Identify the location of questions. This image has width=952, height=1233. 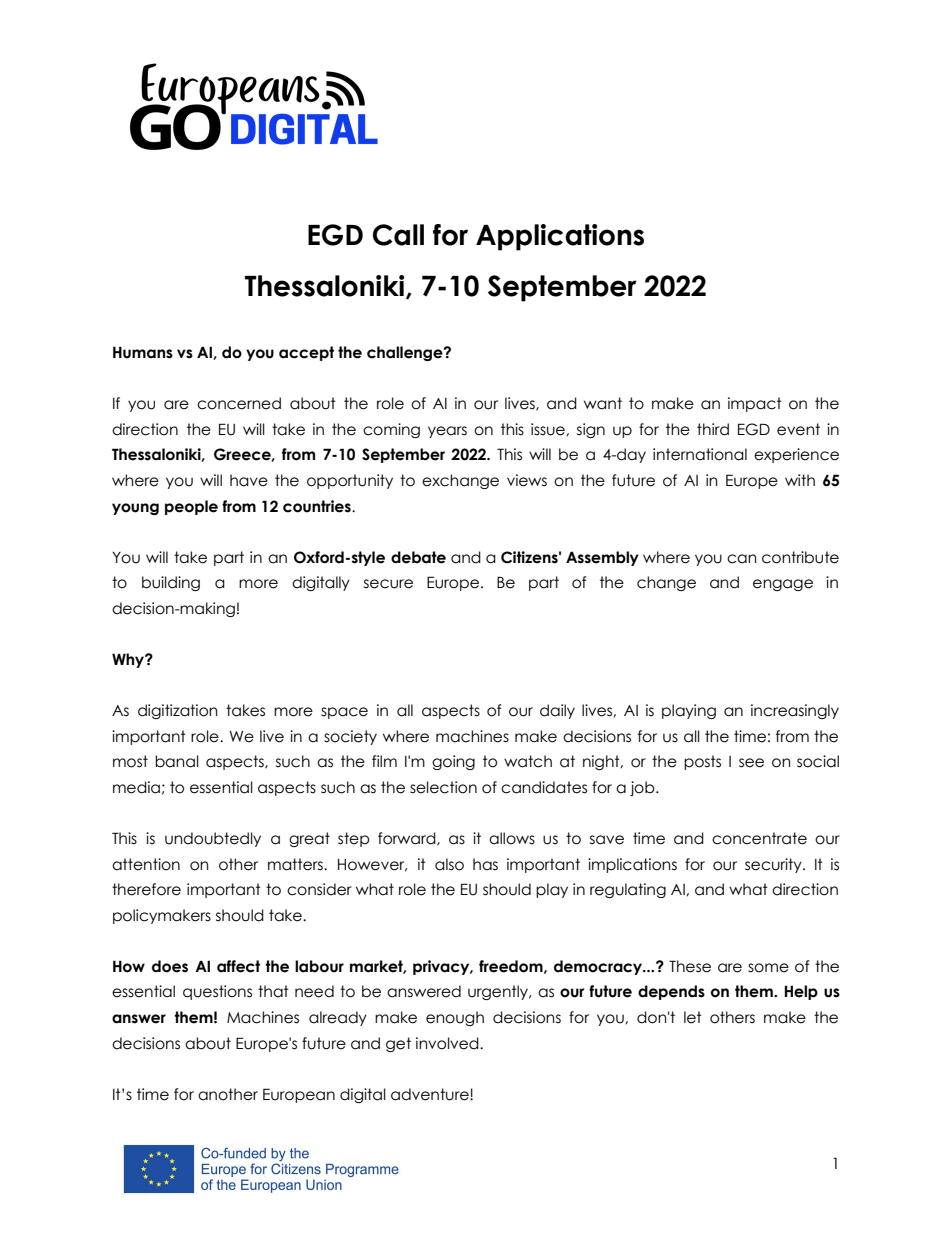
(217, 992).
